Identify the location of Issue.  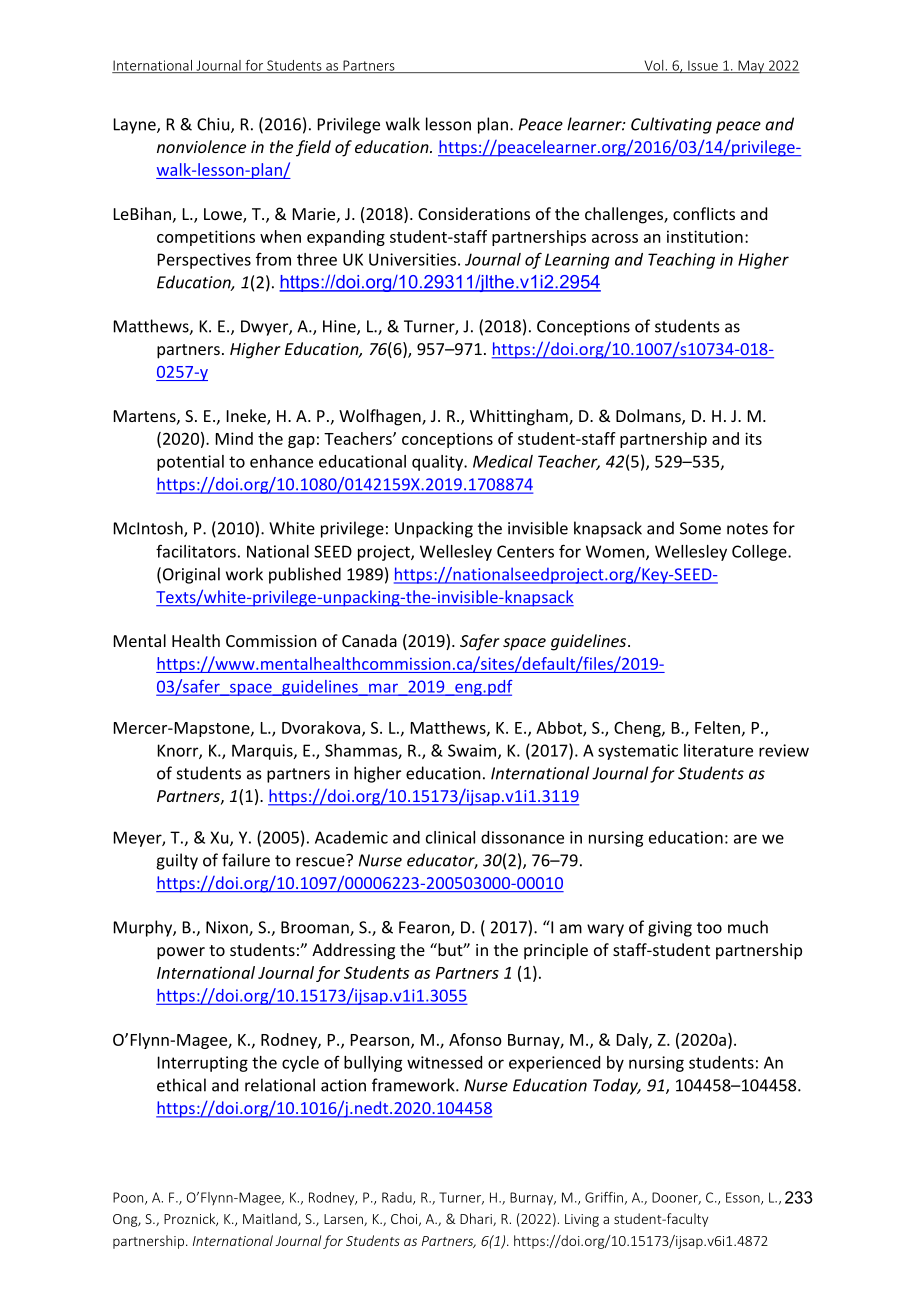
(703, 66).
